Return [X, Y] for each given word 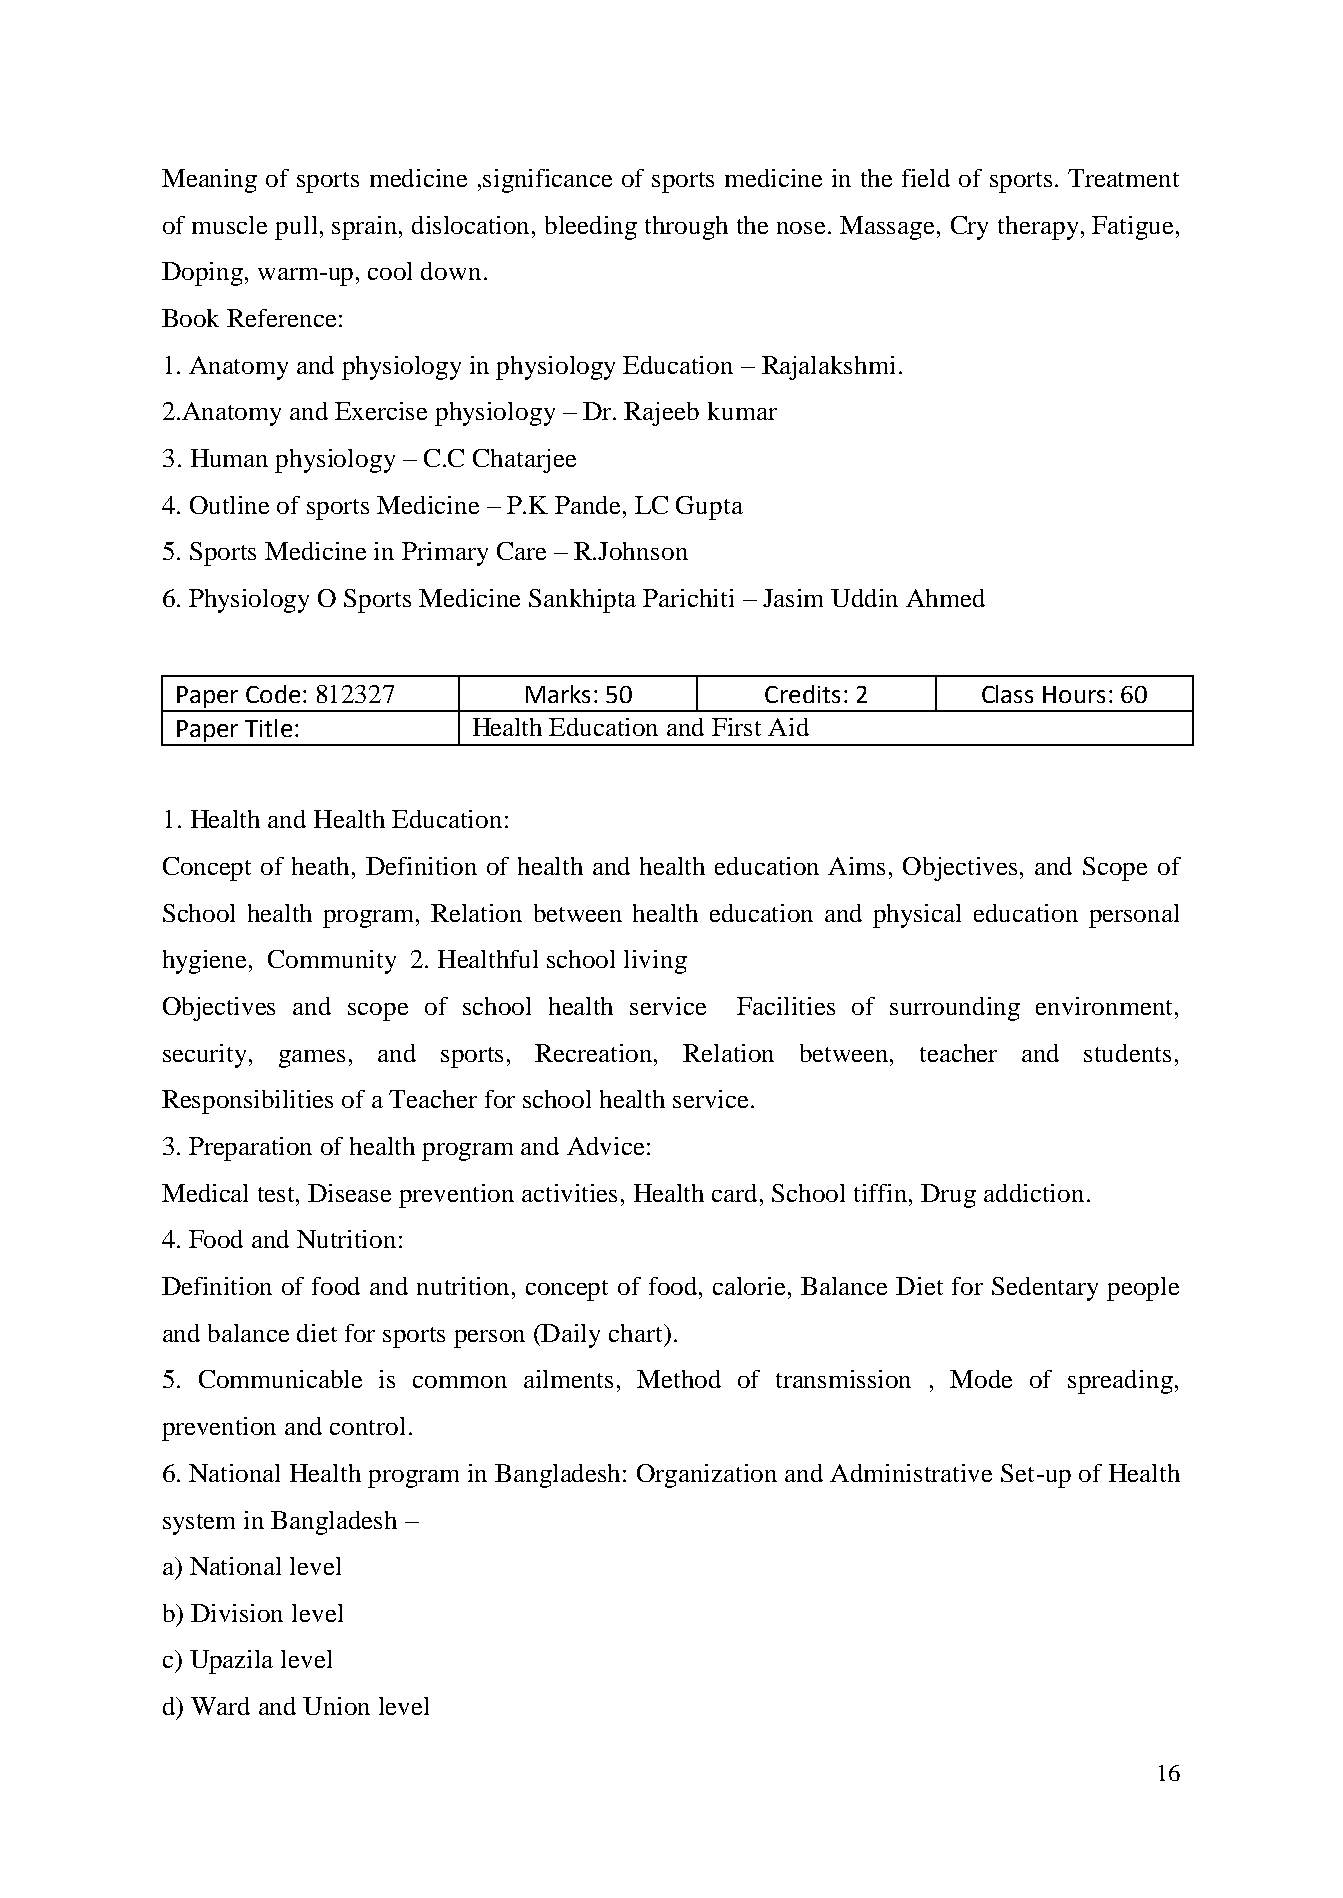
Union [336, 1706]
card [736, 1193]
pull [296, 228]
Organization [707, 1476]
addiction [1034, 1193]
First [736, 727]
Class [1007, 694]
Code [273, 694]
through [686, 228]
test [278, 1194]
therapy [1038, 228]
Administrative [911, 1473]
